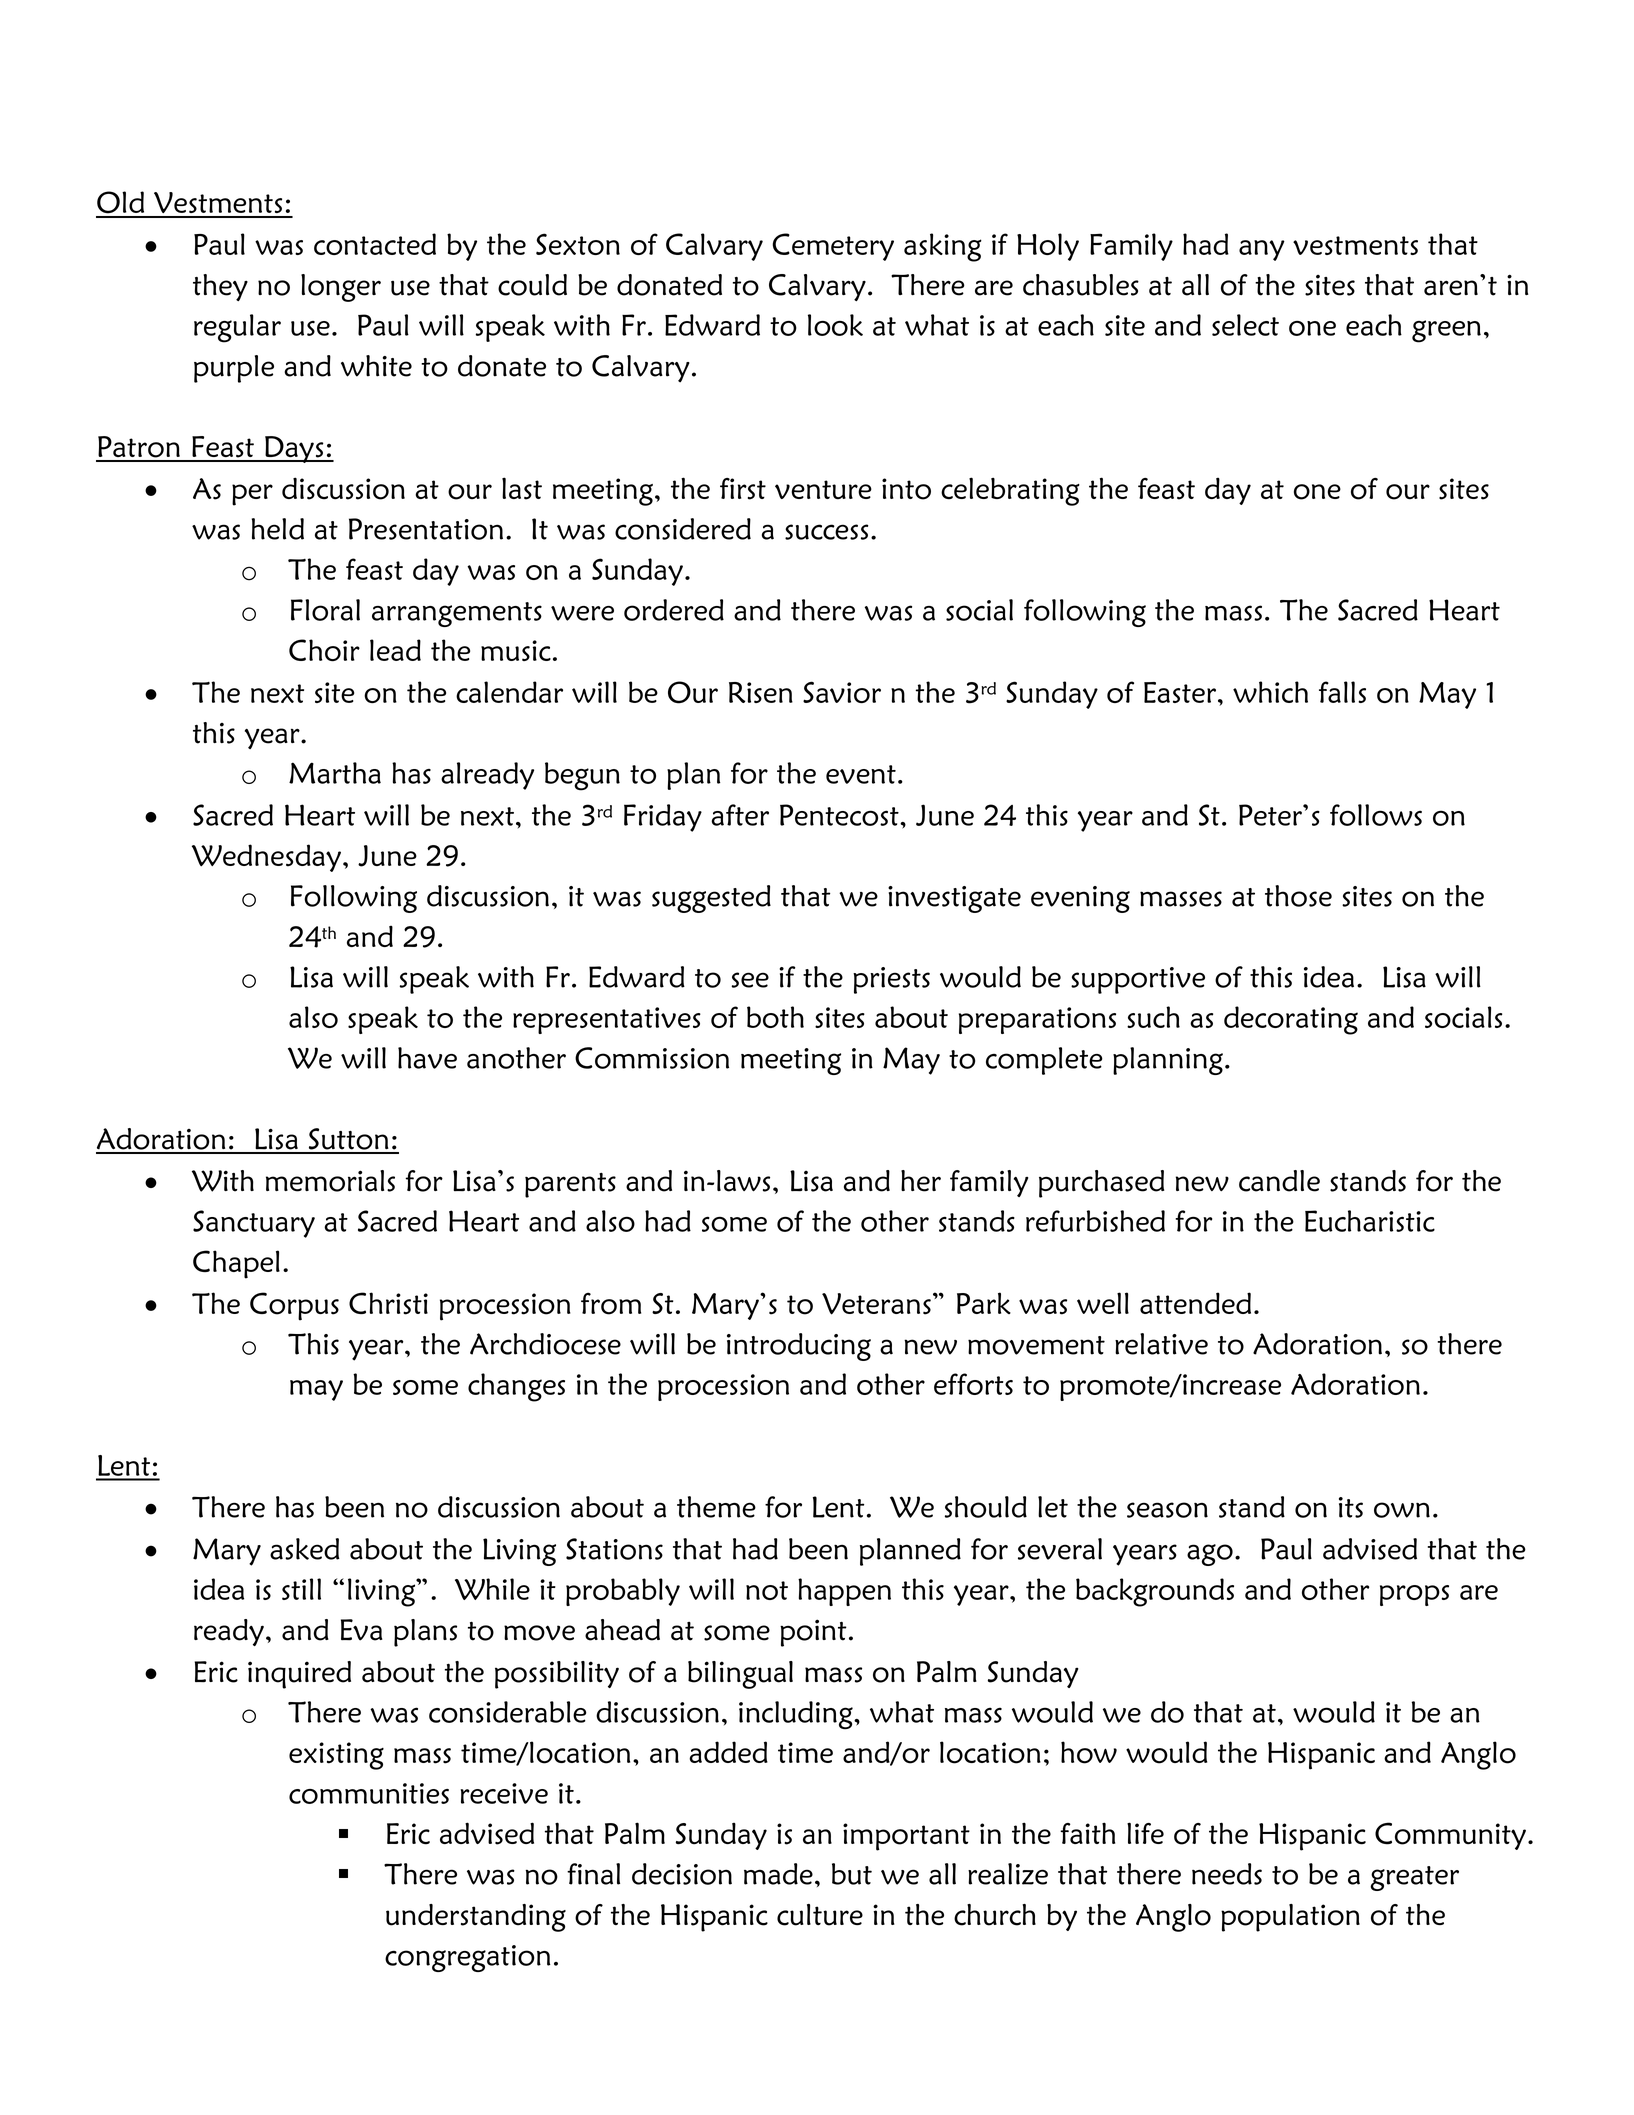 This page has height=2115, width=1634. I want to click on look, so click(835, 325).
